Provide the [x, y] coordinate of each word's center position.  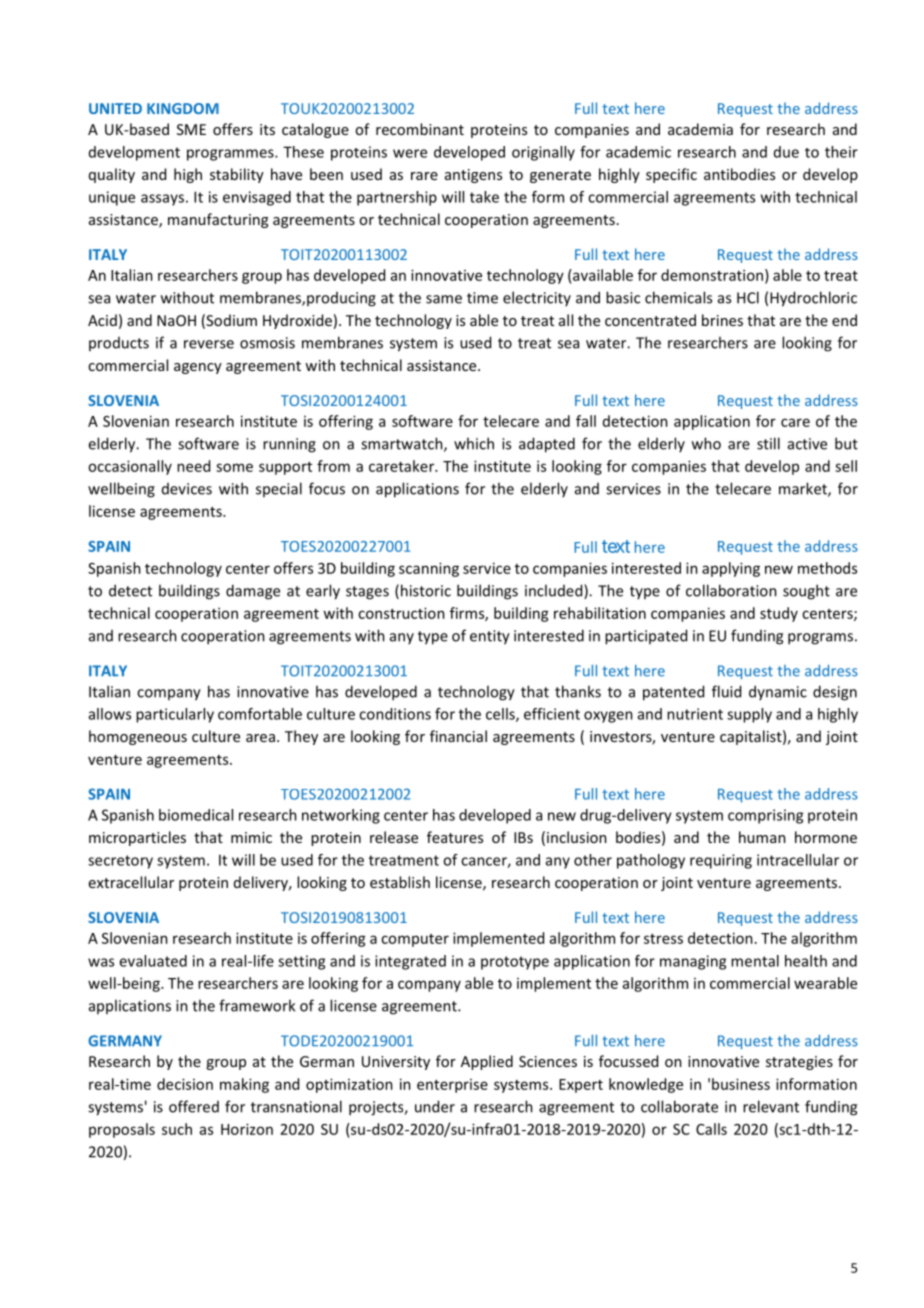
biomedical [196, 815]
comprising [765, 816]
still [768, 443]
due [786, 152]
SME [191, 129]
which [474, 443]
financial [458, 736]
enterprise [452, 1086]
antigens [473, 176]
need [193, 466]
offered [194, 1106]
